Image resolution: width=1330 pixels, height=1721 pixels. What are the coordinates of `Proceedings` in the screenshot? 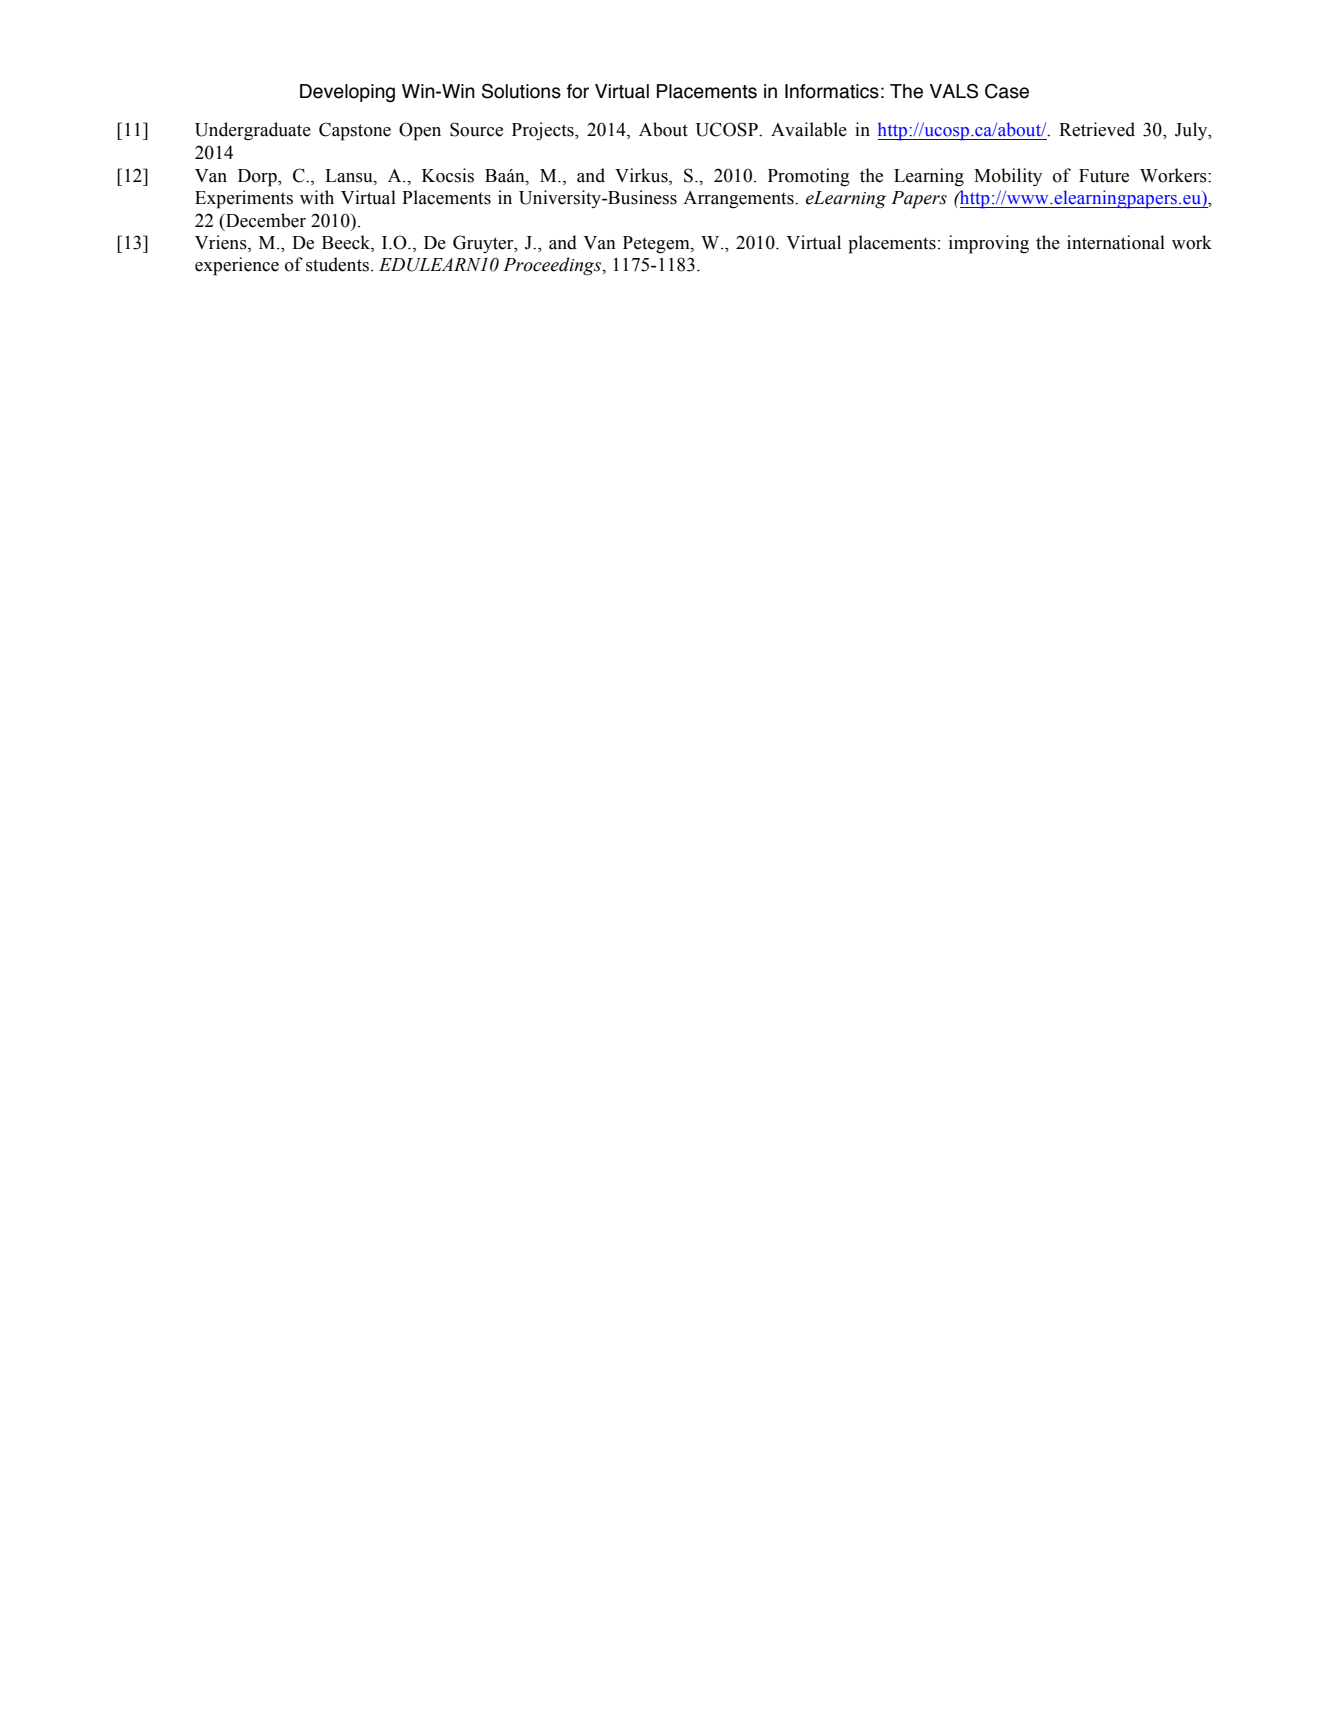 It's located at (553, 266).
